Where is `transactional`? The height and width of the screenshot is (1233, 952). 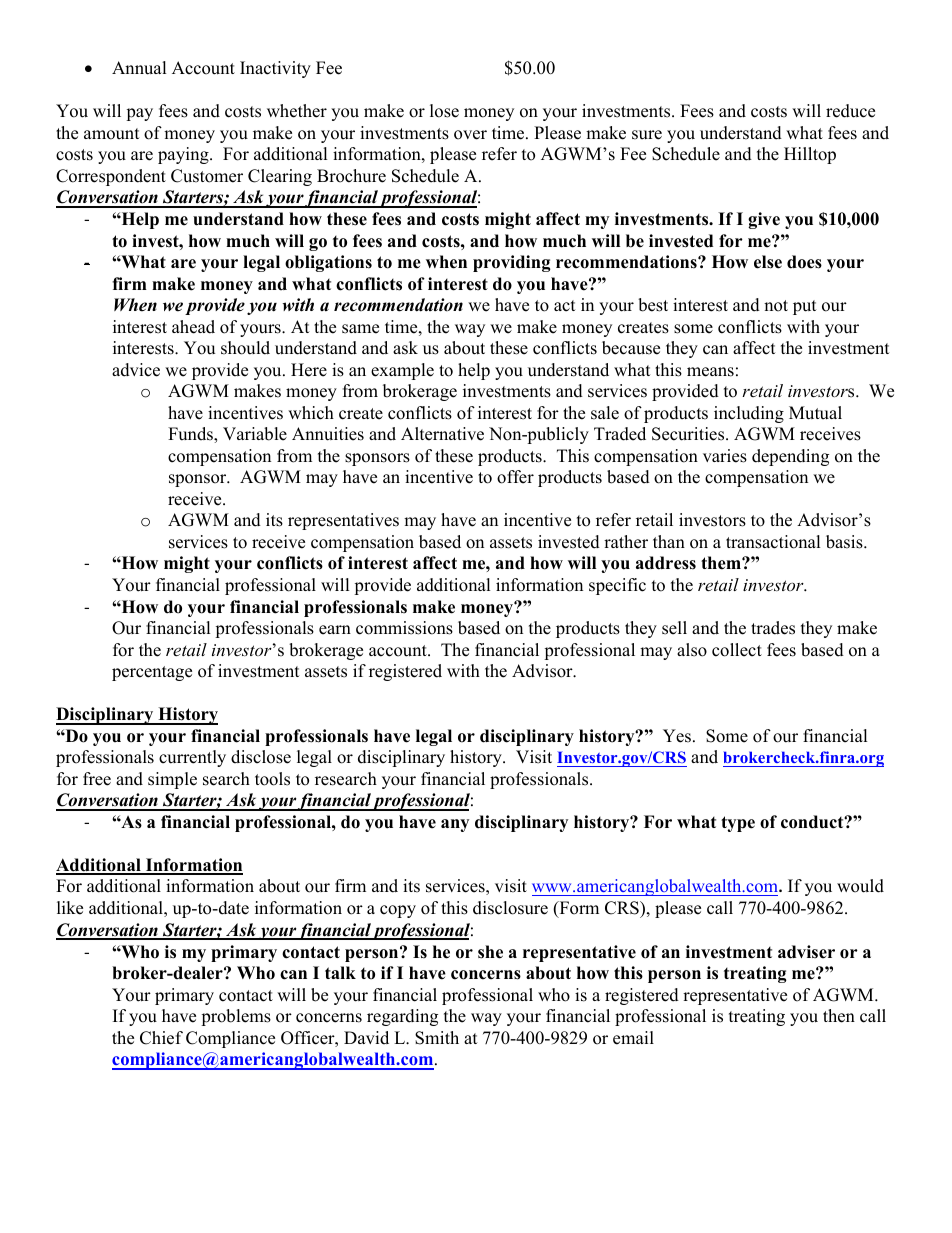
transactional is located at coordinates (773, 542).
